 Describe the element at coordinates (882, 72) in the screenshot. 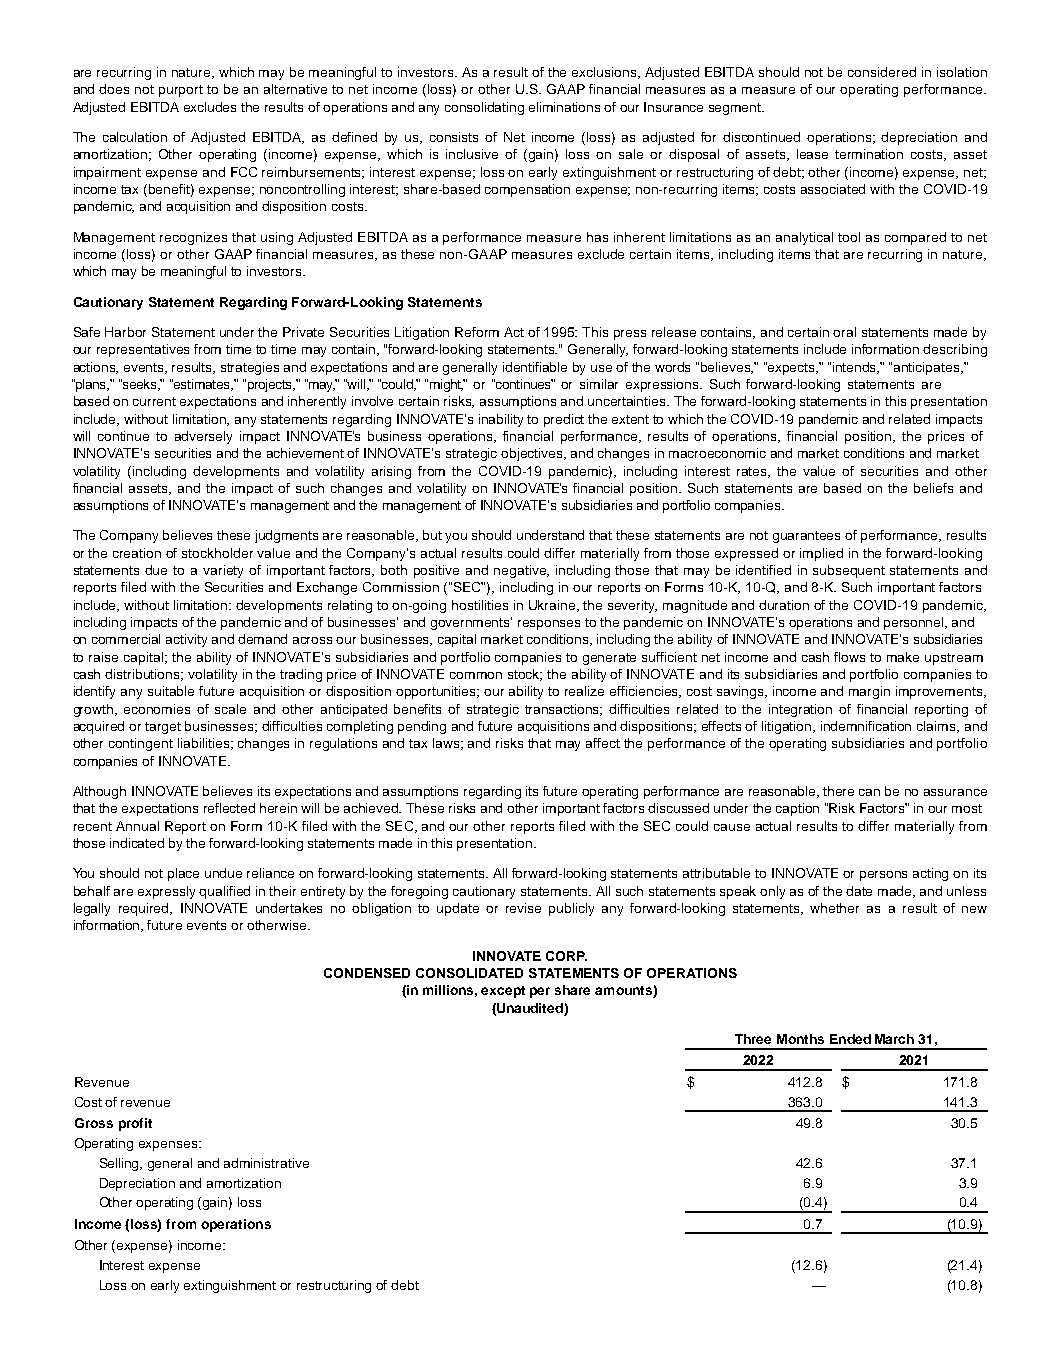

I see `considered` at that location.
